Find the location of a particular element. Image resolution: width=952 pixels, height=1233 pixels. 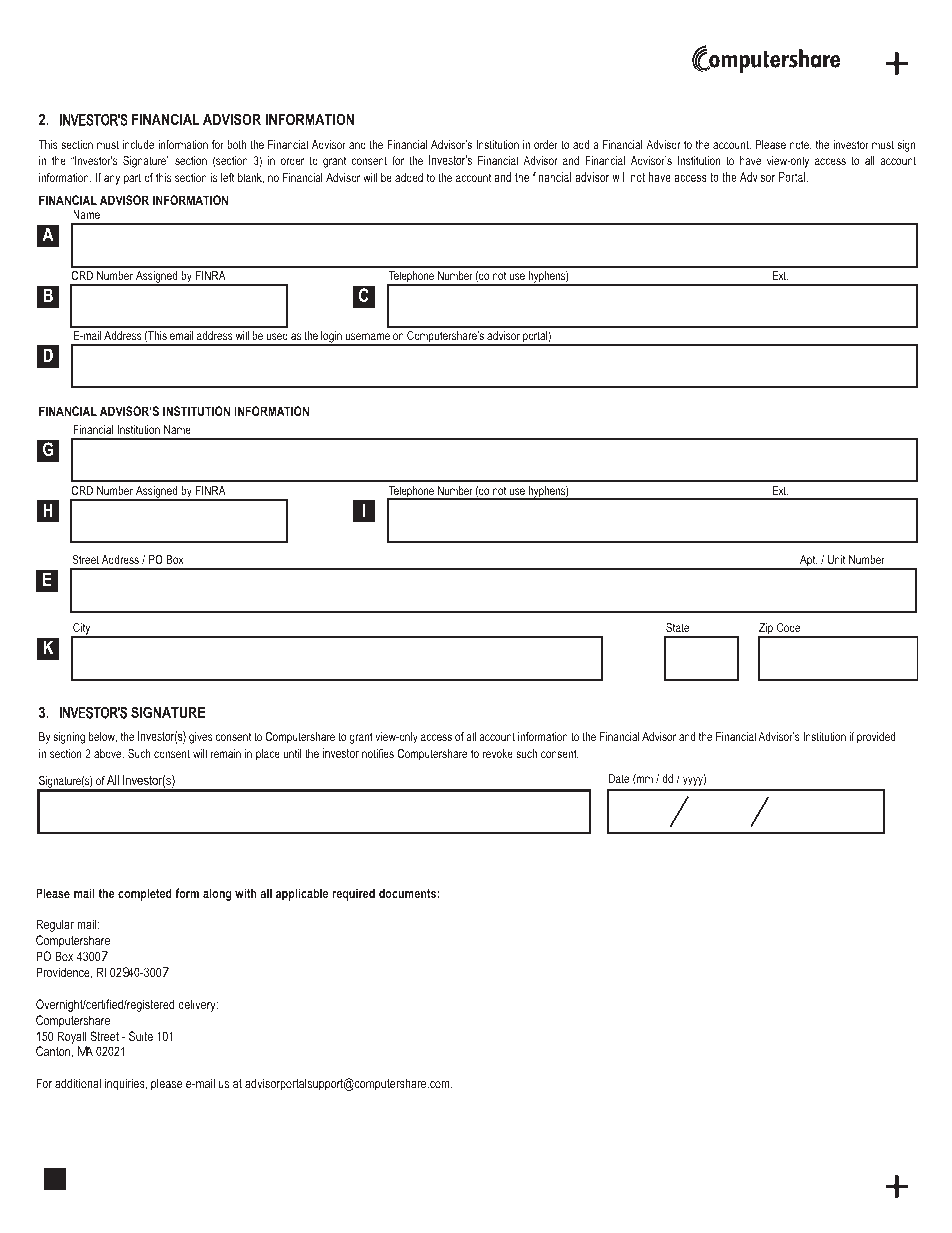

Code is located at coordinates (788, 627).
